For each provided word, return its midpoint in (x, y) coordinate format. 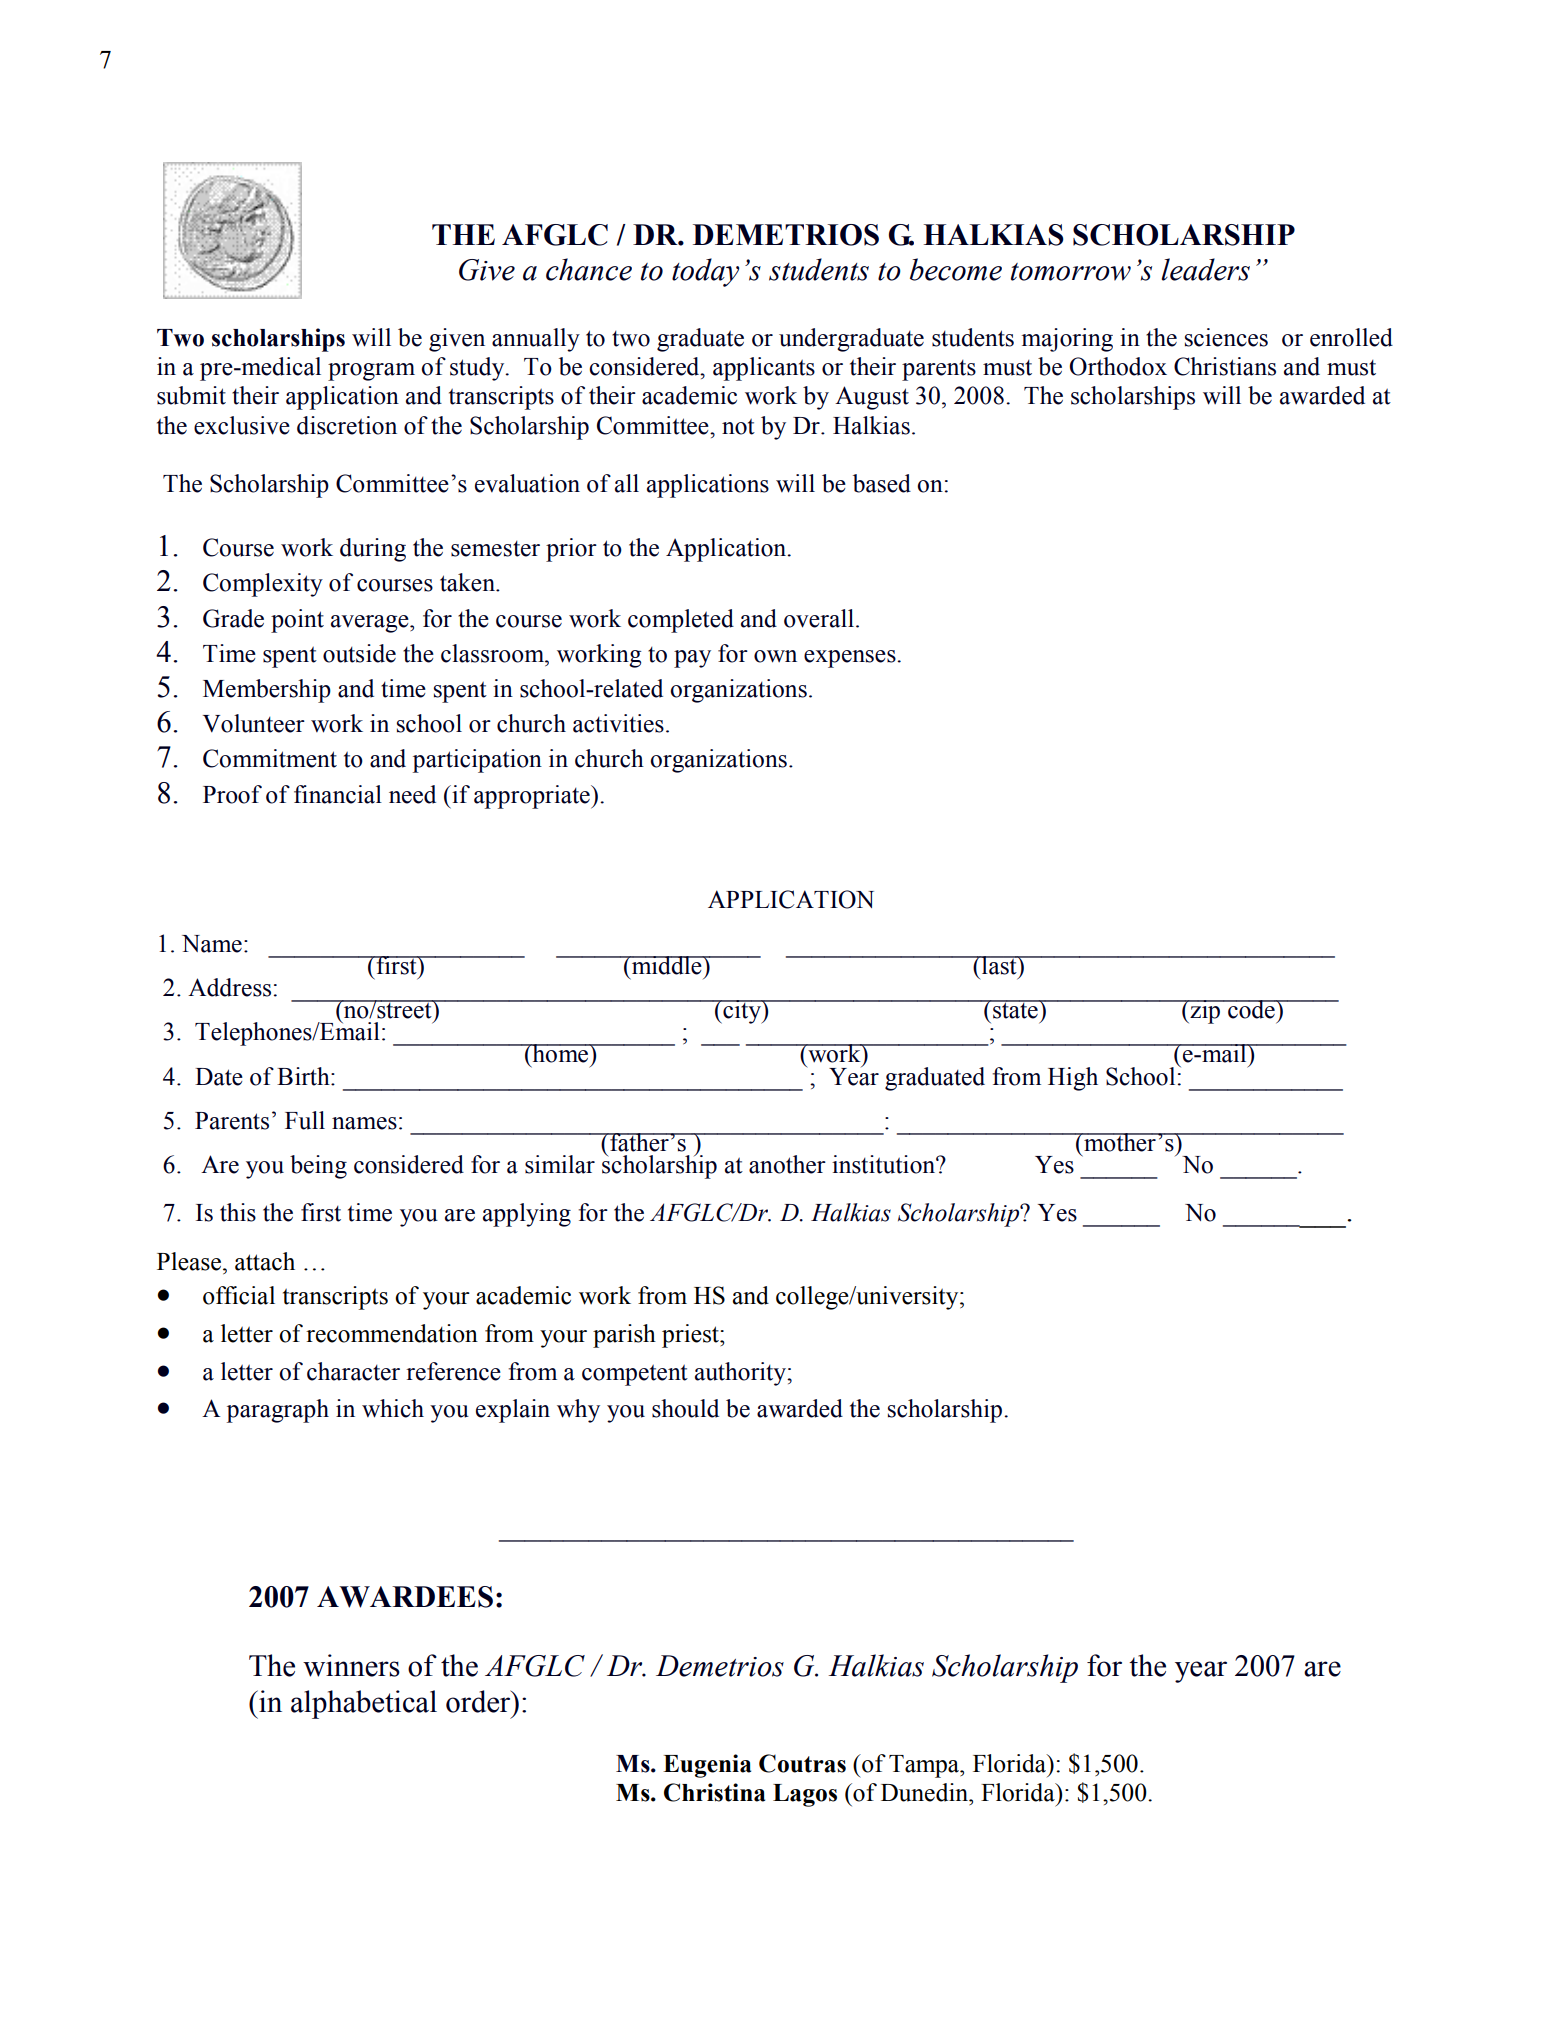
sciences (1226, 337)
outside (359, 653)
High (1073, 1079)
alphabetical (364, 1704)
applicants (764, 369)
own (775, 656)
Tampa (925, 1766)
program (371, 372)
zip (1205, 1012)
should (685, 1408)
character (353, 1371)
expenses (851, 659)
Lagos (805, 1795)
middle (667, 965)
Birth (304, 1076)
